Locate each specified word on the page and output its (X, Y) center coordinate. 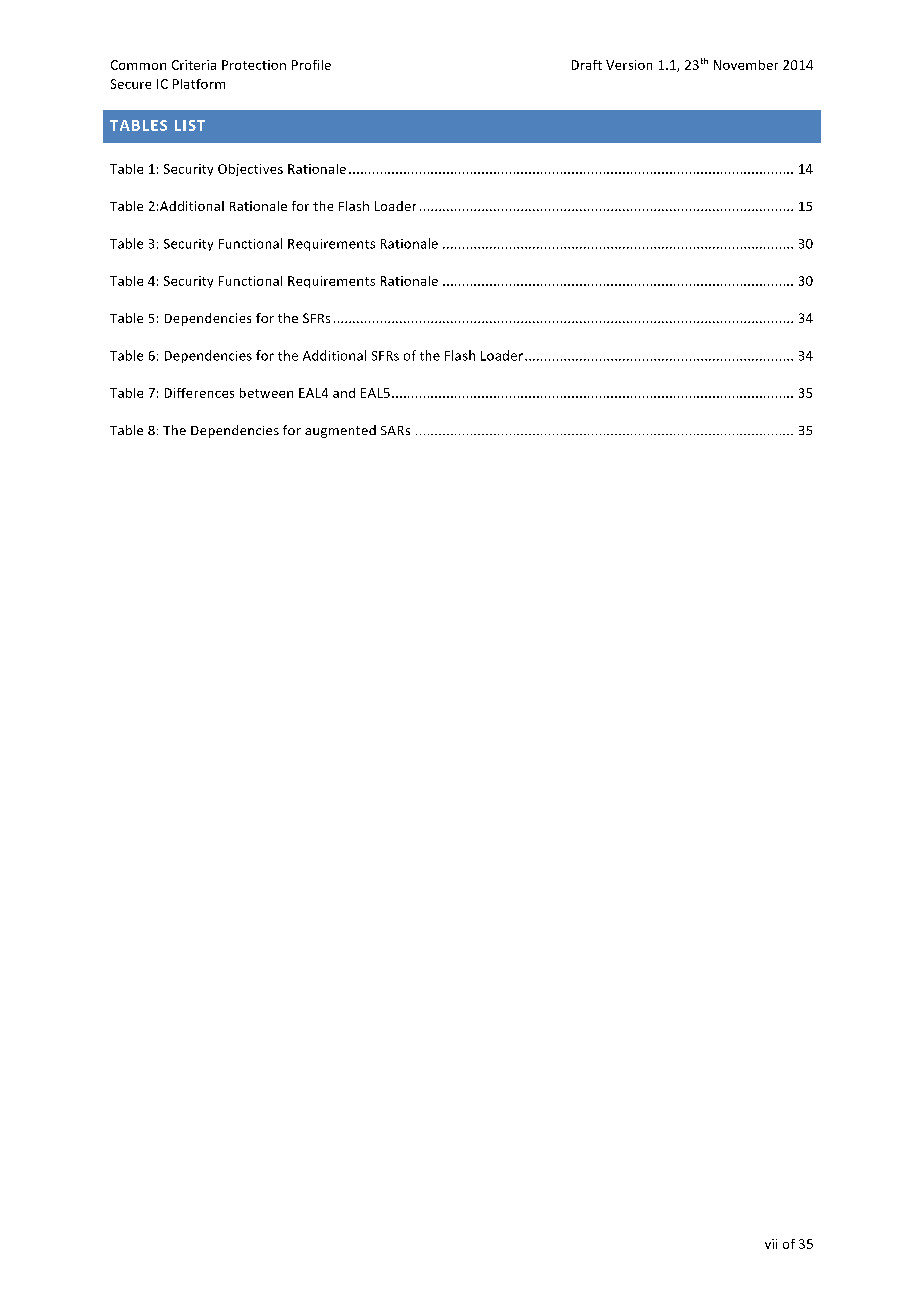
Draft (587, 65)
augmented (340, 431)
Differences (199, 393)
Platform (199, 84)
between (266, 393)
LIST (190, 125)
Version (629, 65)
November (746, 65)
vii (771, 1244)
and (344, 393)
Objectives (250, 170)
